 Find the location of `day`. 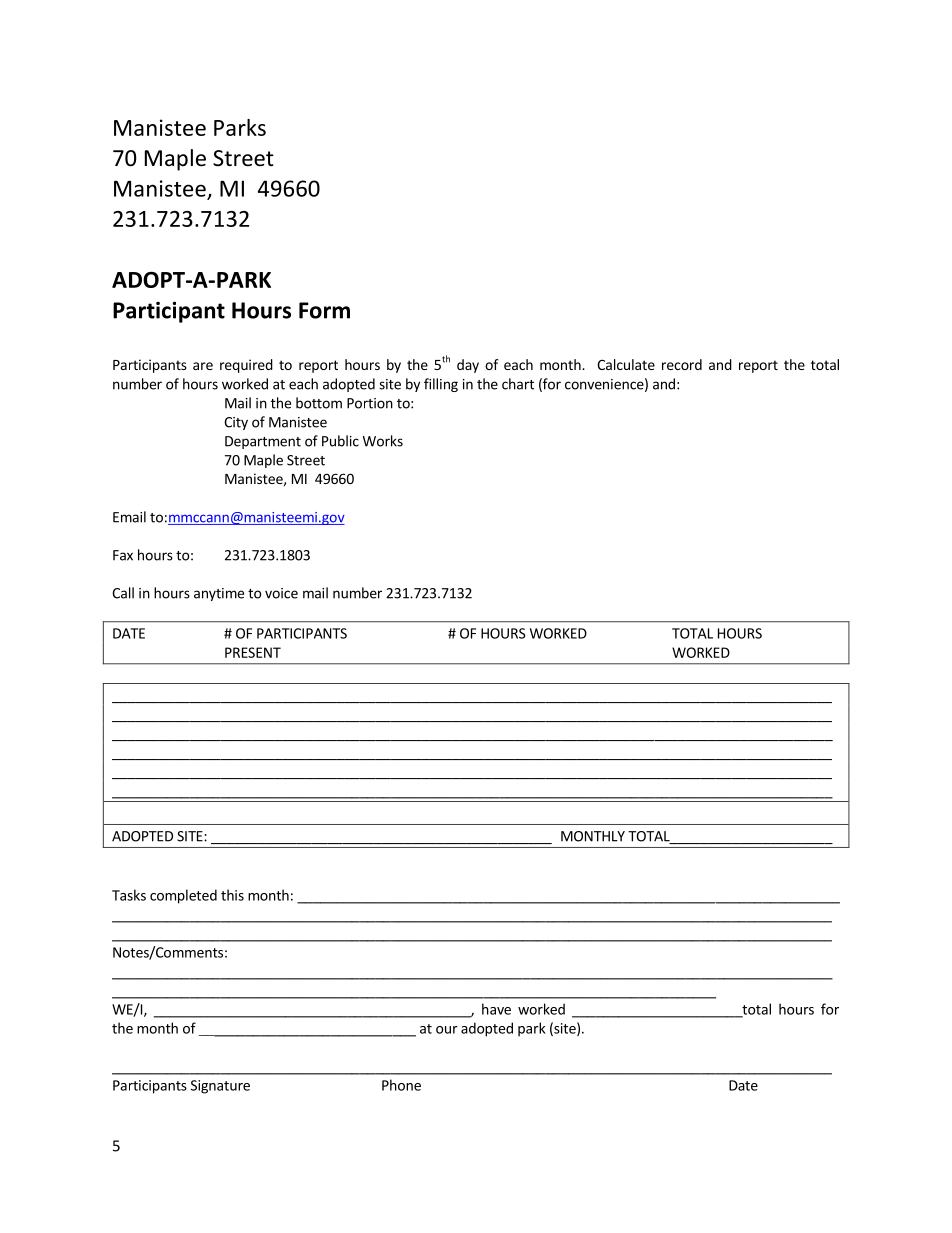

day is located at coordinates (468, 366).
